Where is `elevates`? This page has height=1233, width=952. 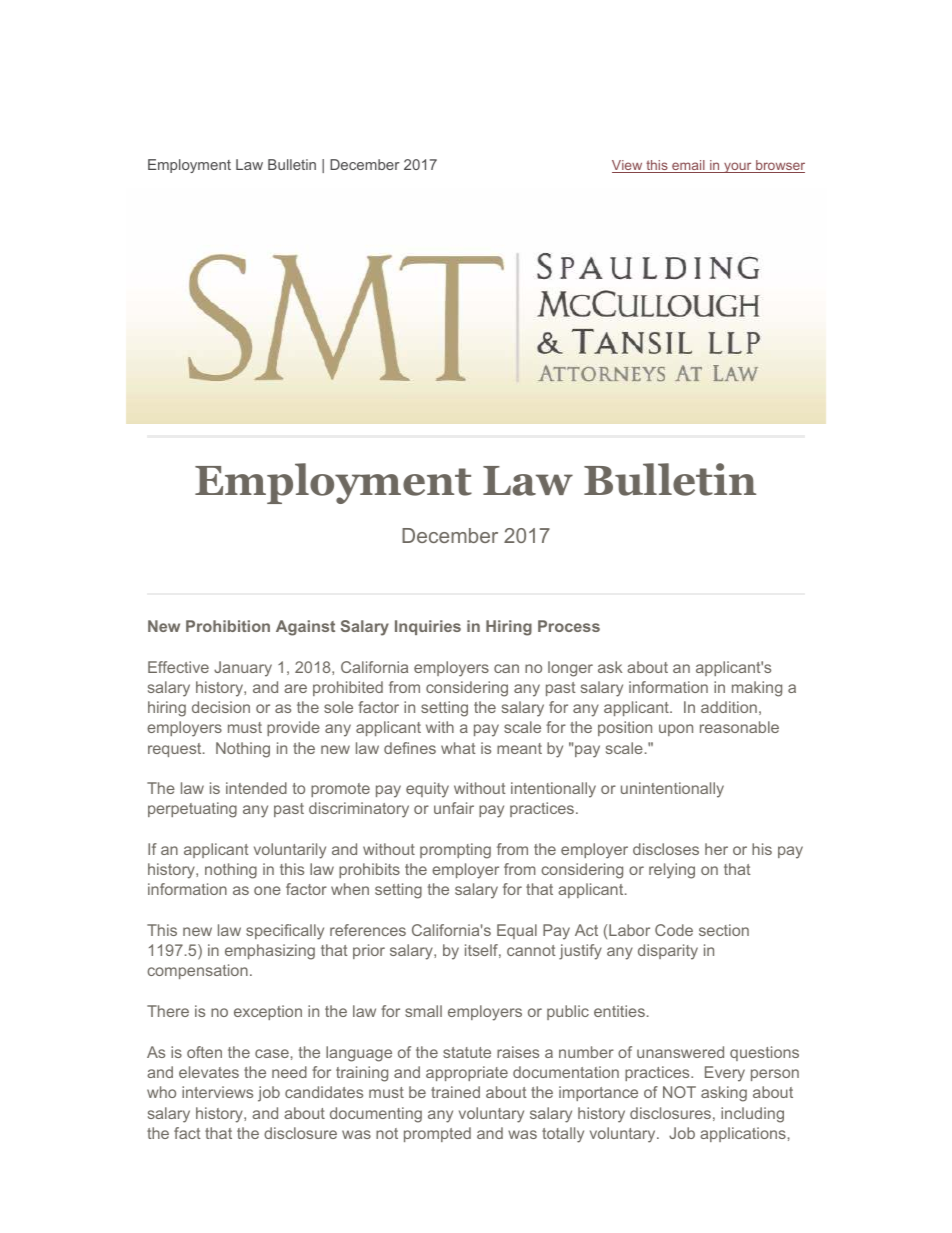 elevates is located at coordinates (209, 1072).
